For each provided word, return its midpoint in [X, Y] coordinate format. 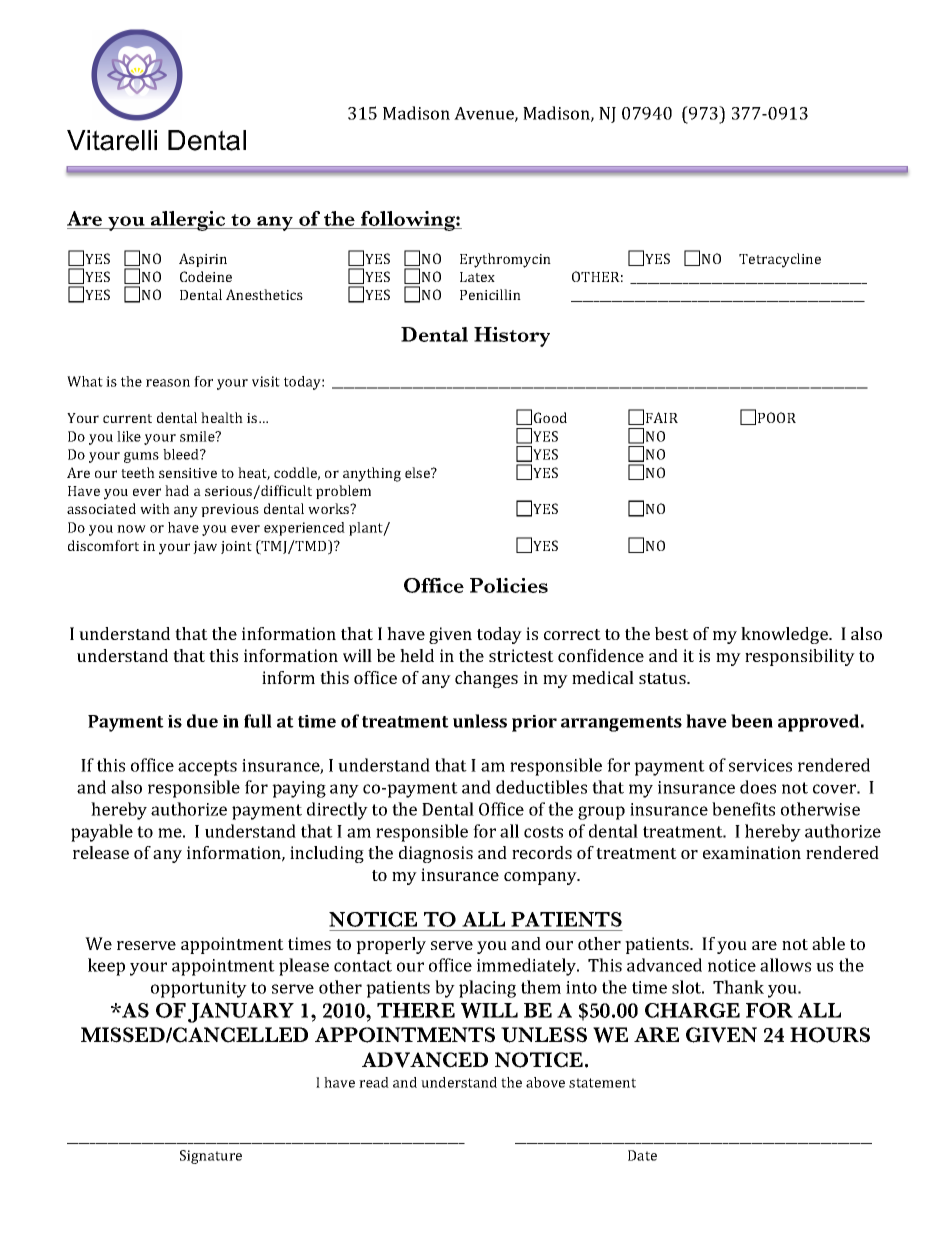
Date [642, 1155]
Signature [211, 1157]
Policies [509, 585]
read [374, 1082]
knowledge [785, 635]
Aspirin [203, 260]
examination [752, 852]
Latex [477, 277]
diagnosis [436, 854]
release [101, 852]
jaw [205, 547]
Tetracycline [780, 260]
